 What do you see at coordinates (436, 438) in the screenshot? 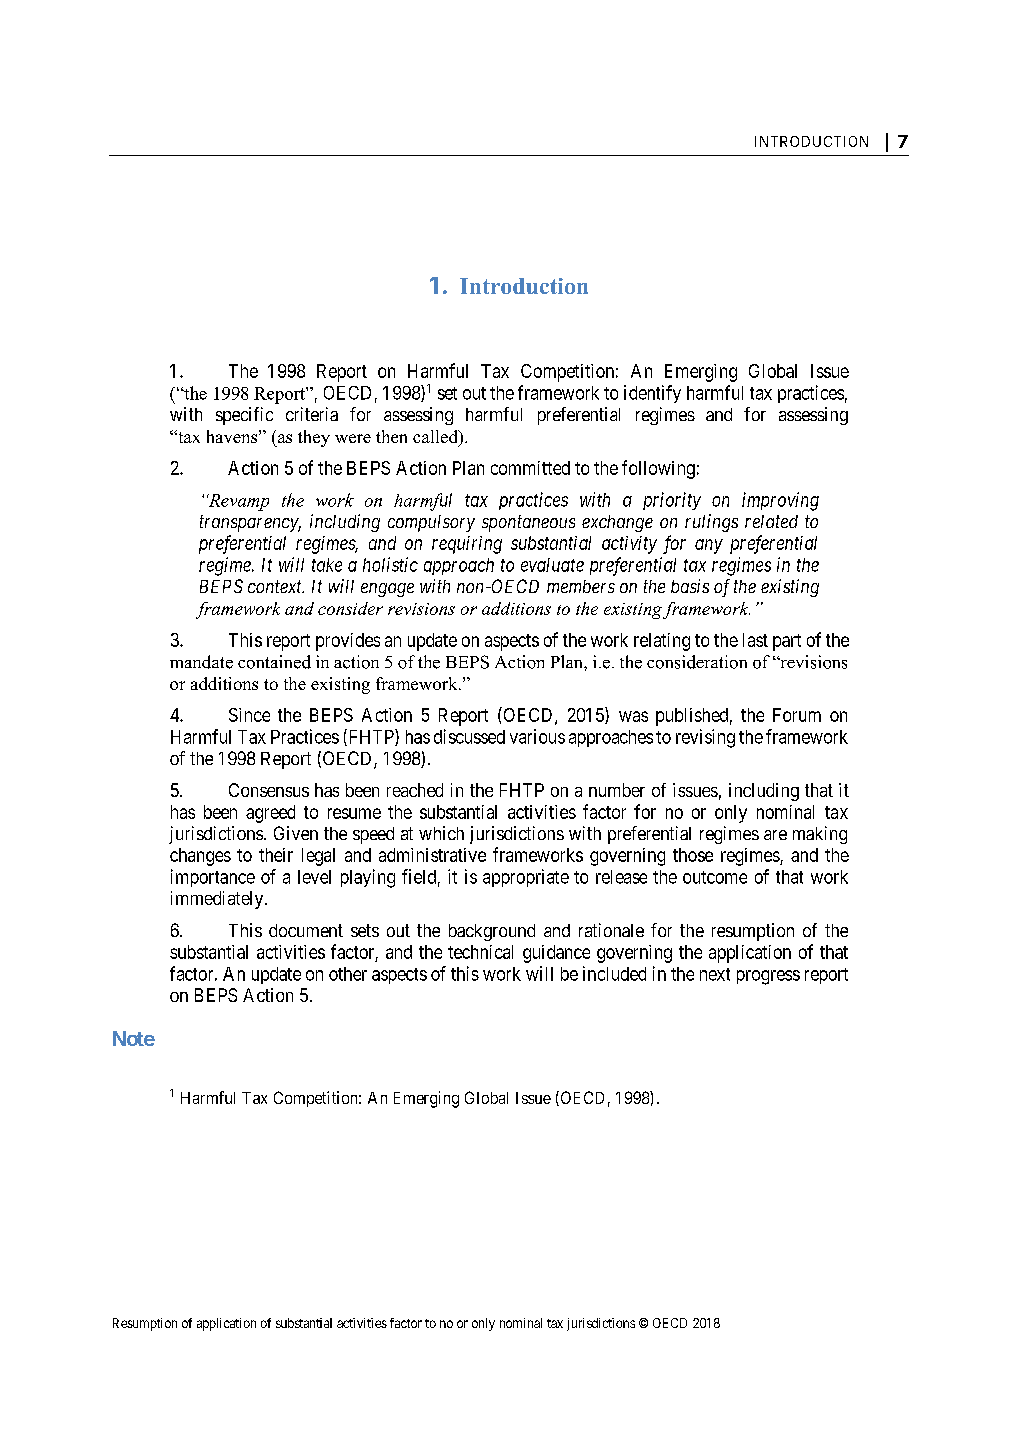
I see `called` at bounding box center [436, 438].
